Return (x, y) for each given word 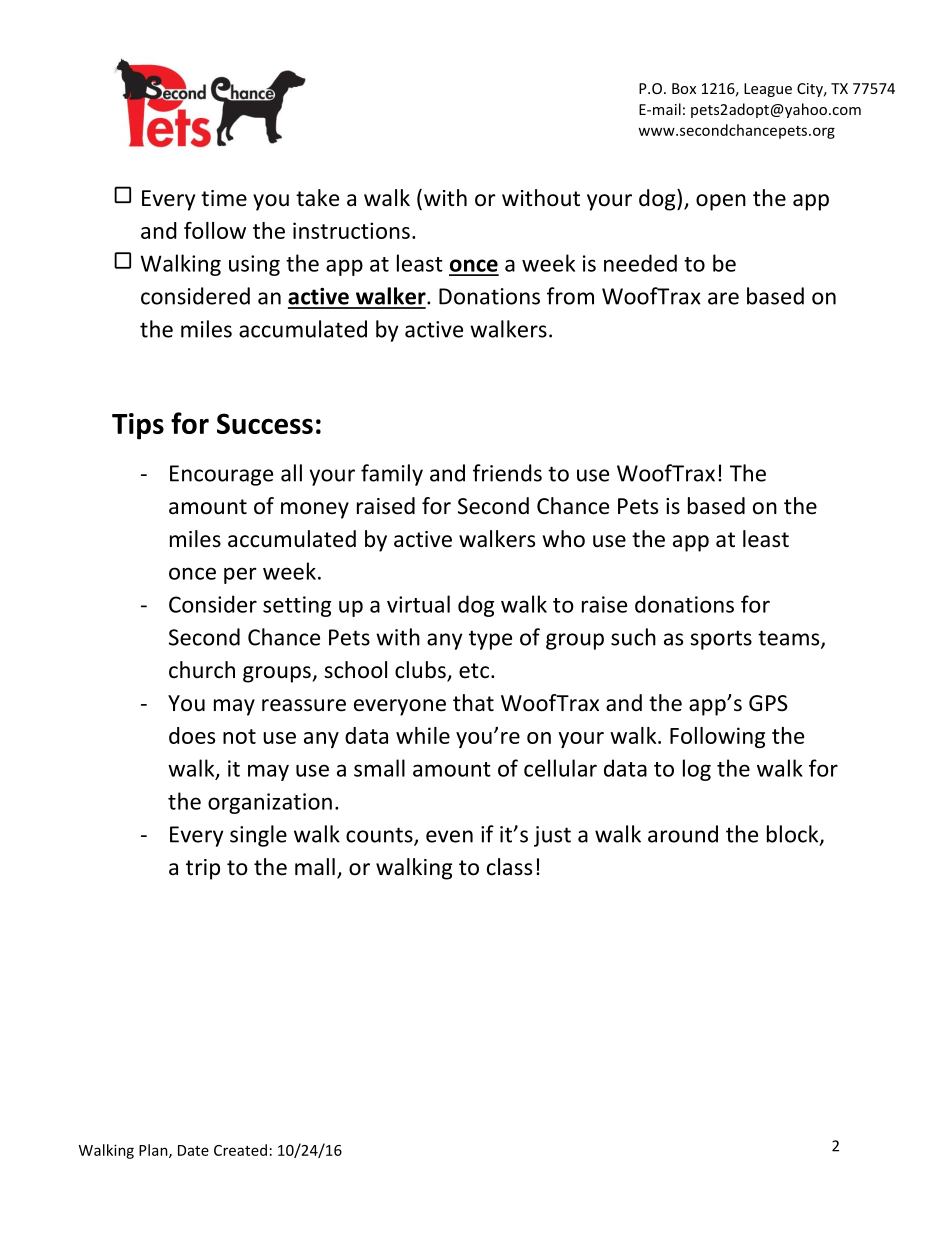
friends (507, 473)
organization (270, 803)
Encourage (221, 475)
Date (193, 1150)
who (564, 539)
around (683, 834)
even (449, 836)
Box (684, 88)
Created (240, 1150)
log (697, 770)
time (224, 198)
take (317, 198)
